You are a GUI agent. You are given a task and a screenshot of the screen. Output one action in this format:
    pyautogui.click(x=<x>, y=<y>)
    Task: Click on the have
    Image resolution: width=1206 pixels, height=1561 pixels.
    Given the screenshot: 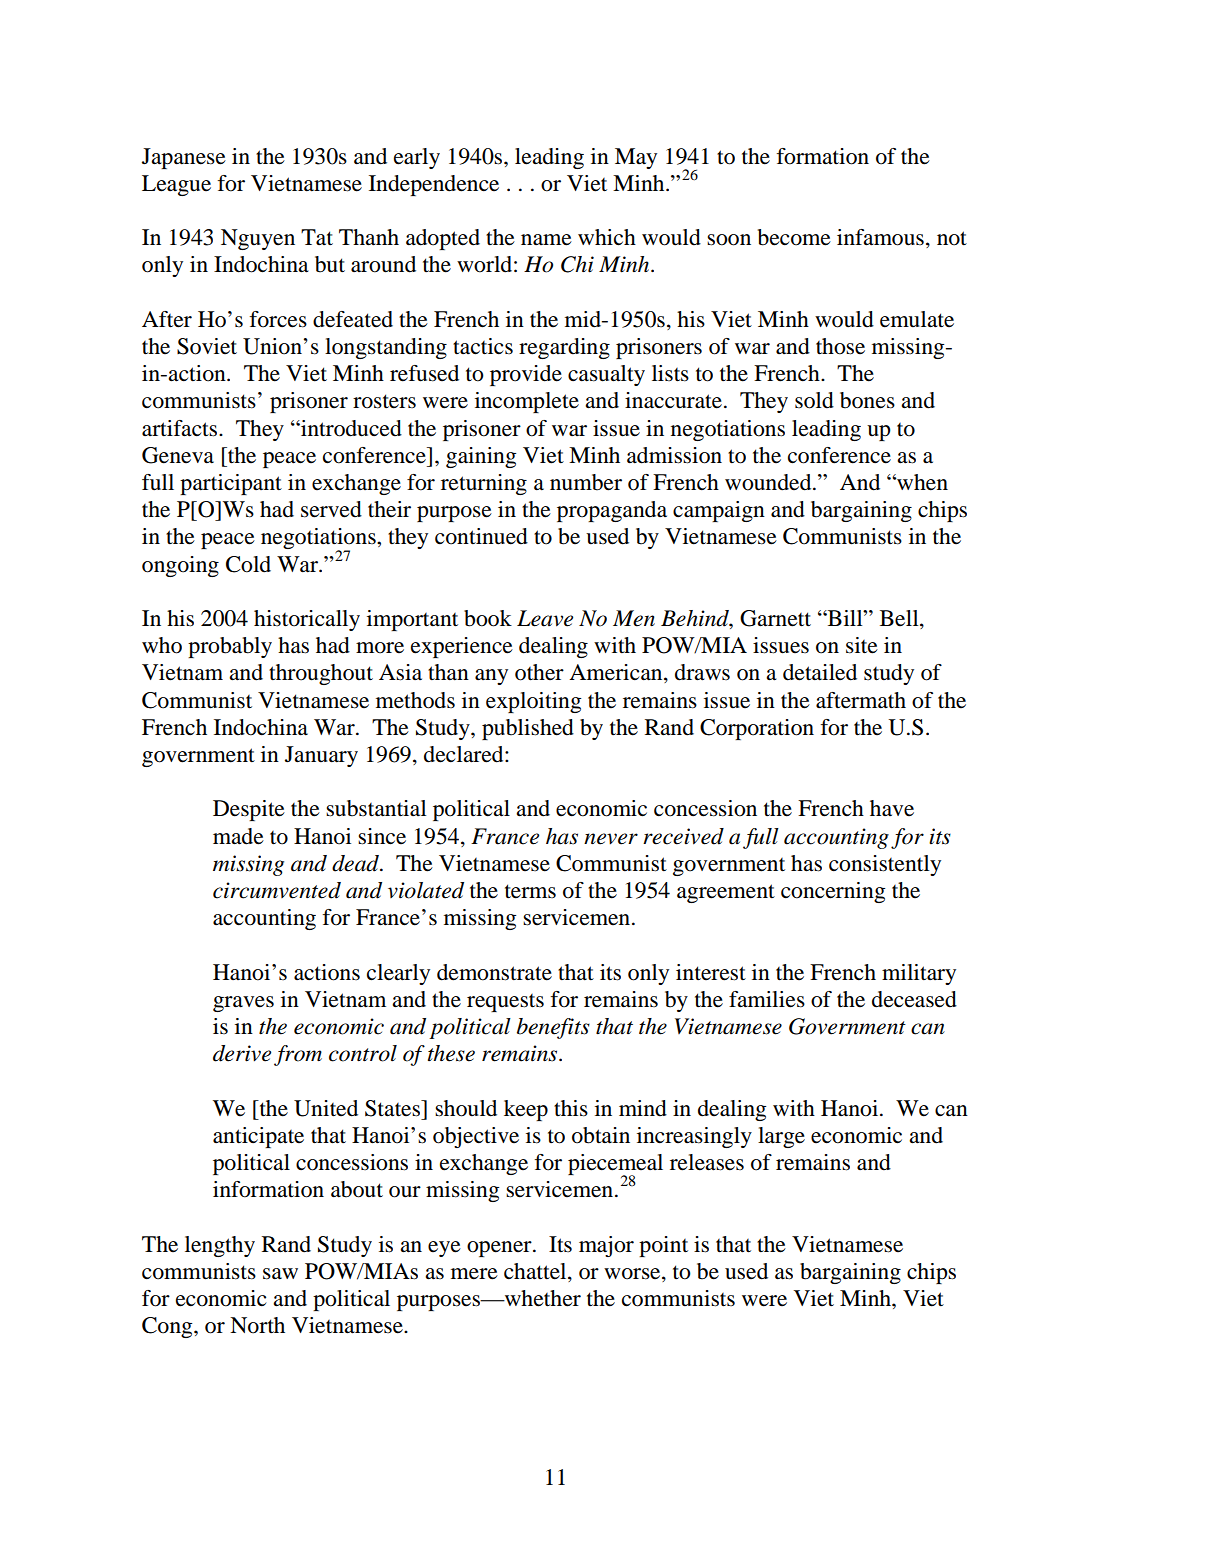 What is the action you would take?
    pyautogui.click(x=892, y=808)
